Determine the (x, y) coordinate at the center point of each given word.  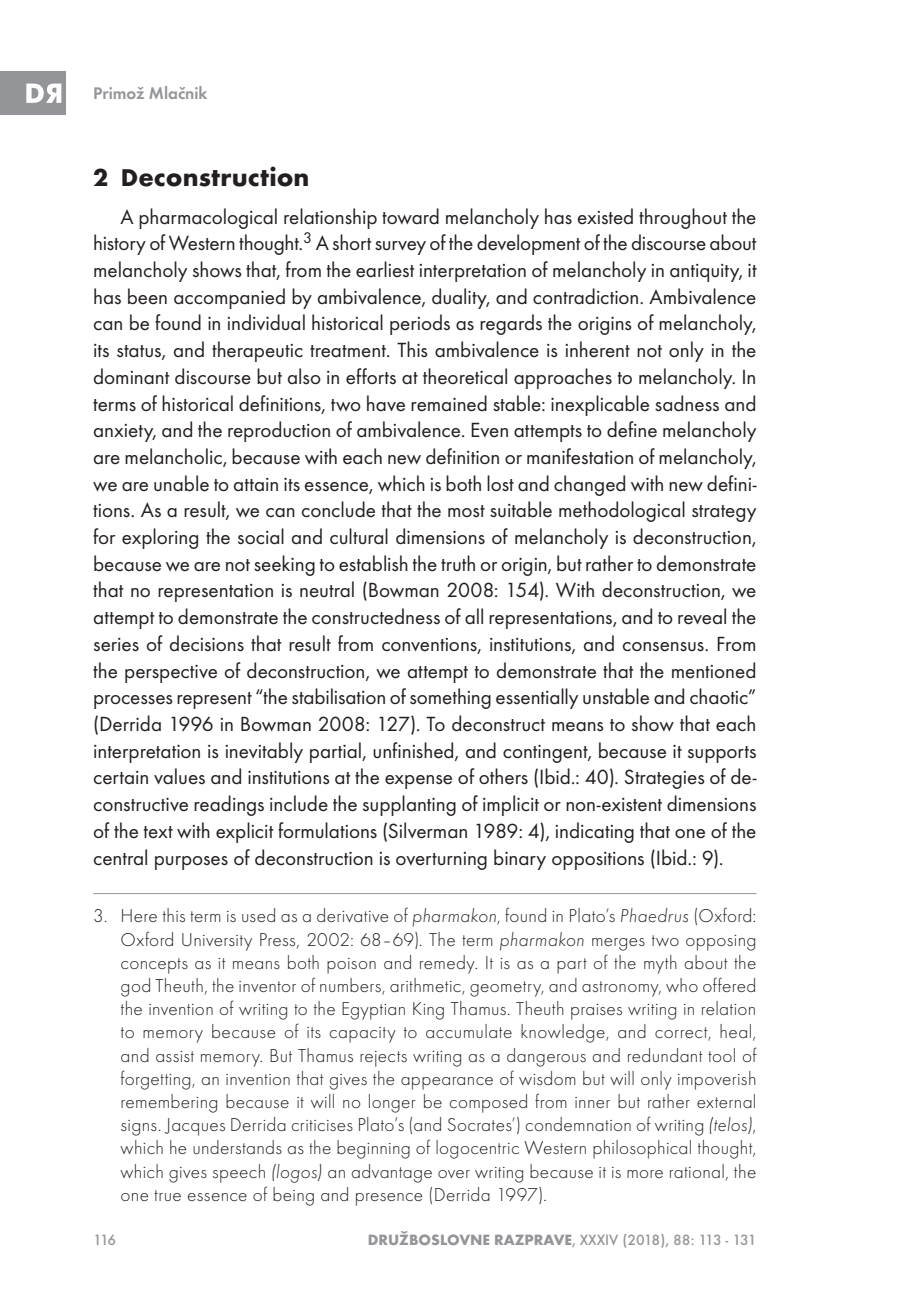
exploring (160, 538)
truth (458, 563)
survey (400, 248)
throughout (683, 218)
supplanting (409, 805)
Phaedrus (654, 915)
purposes (191, 863)
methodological (622, 511)
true (167, 1195)
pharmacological (208, 218)
